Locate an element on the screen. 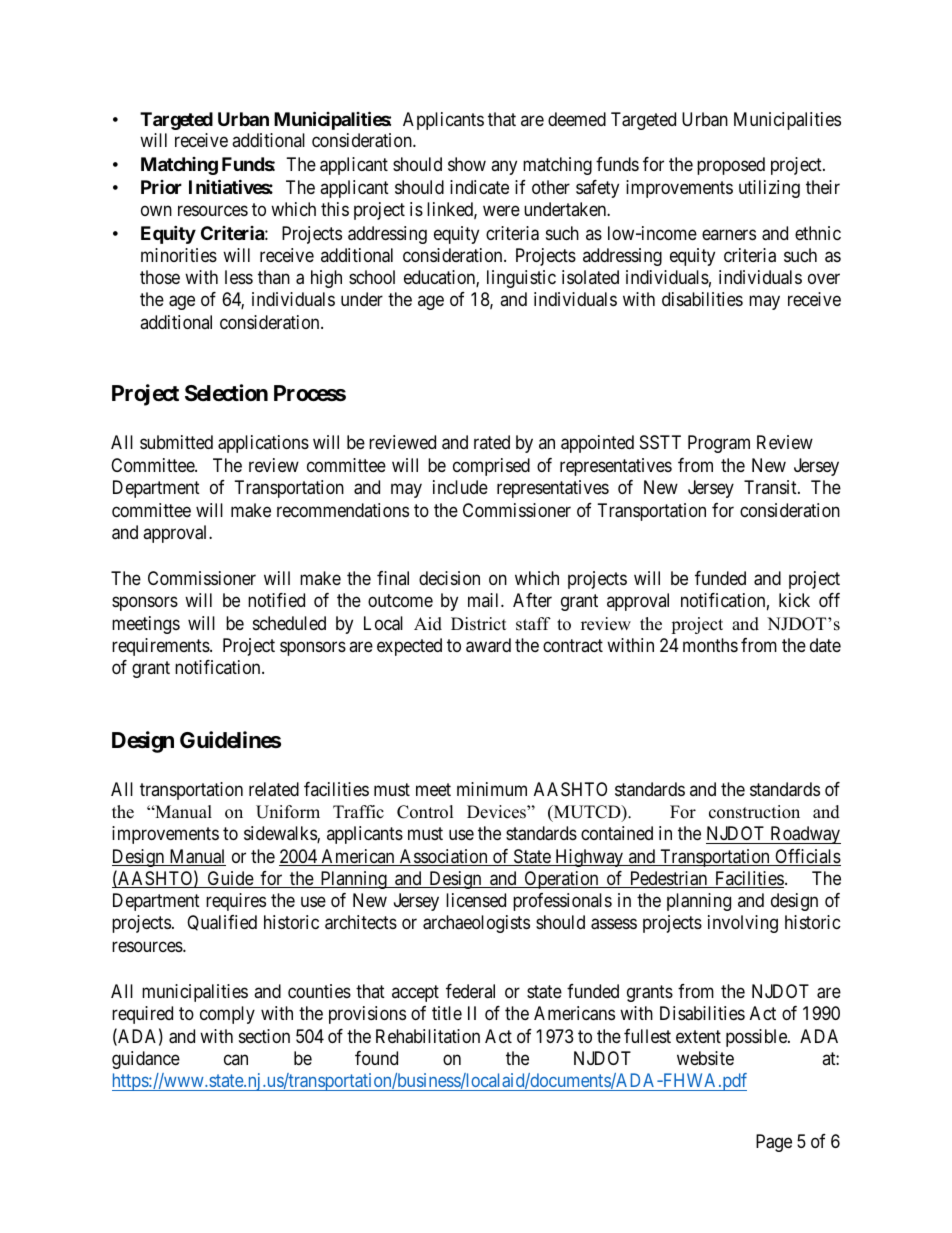  Prior is located at coordinates (161, 187).
